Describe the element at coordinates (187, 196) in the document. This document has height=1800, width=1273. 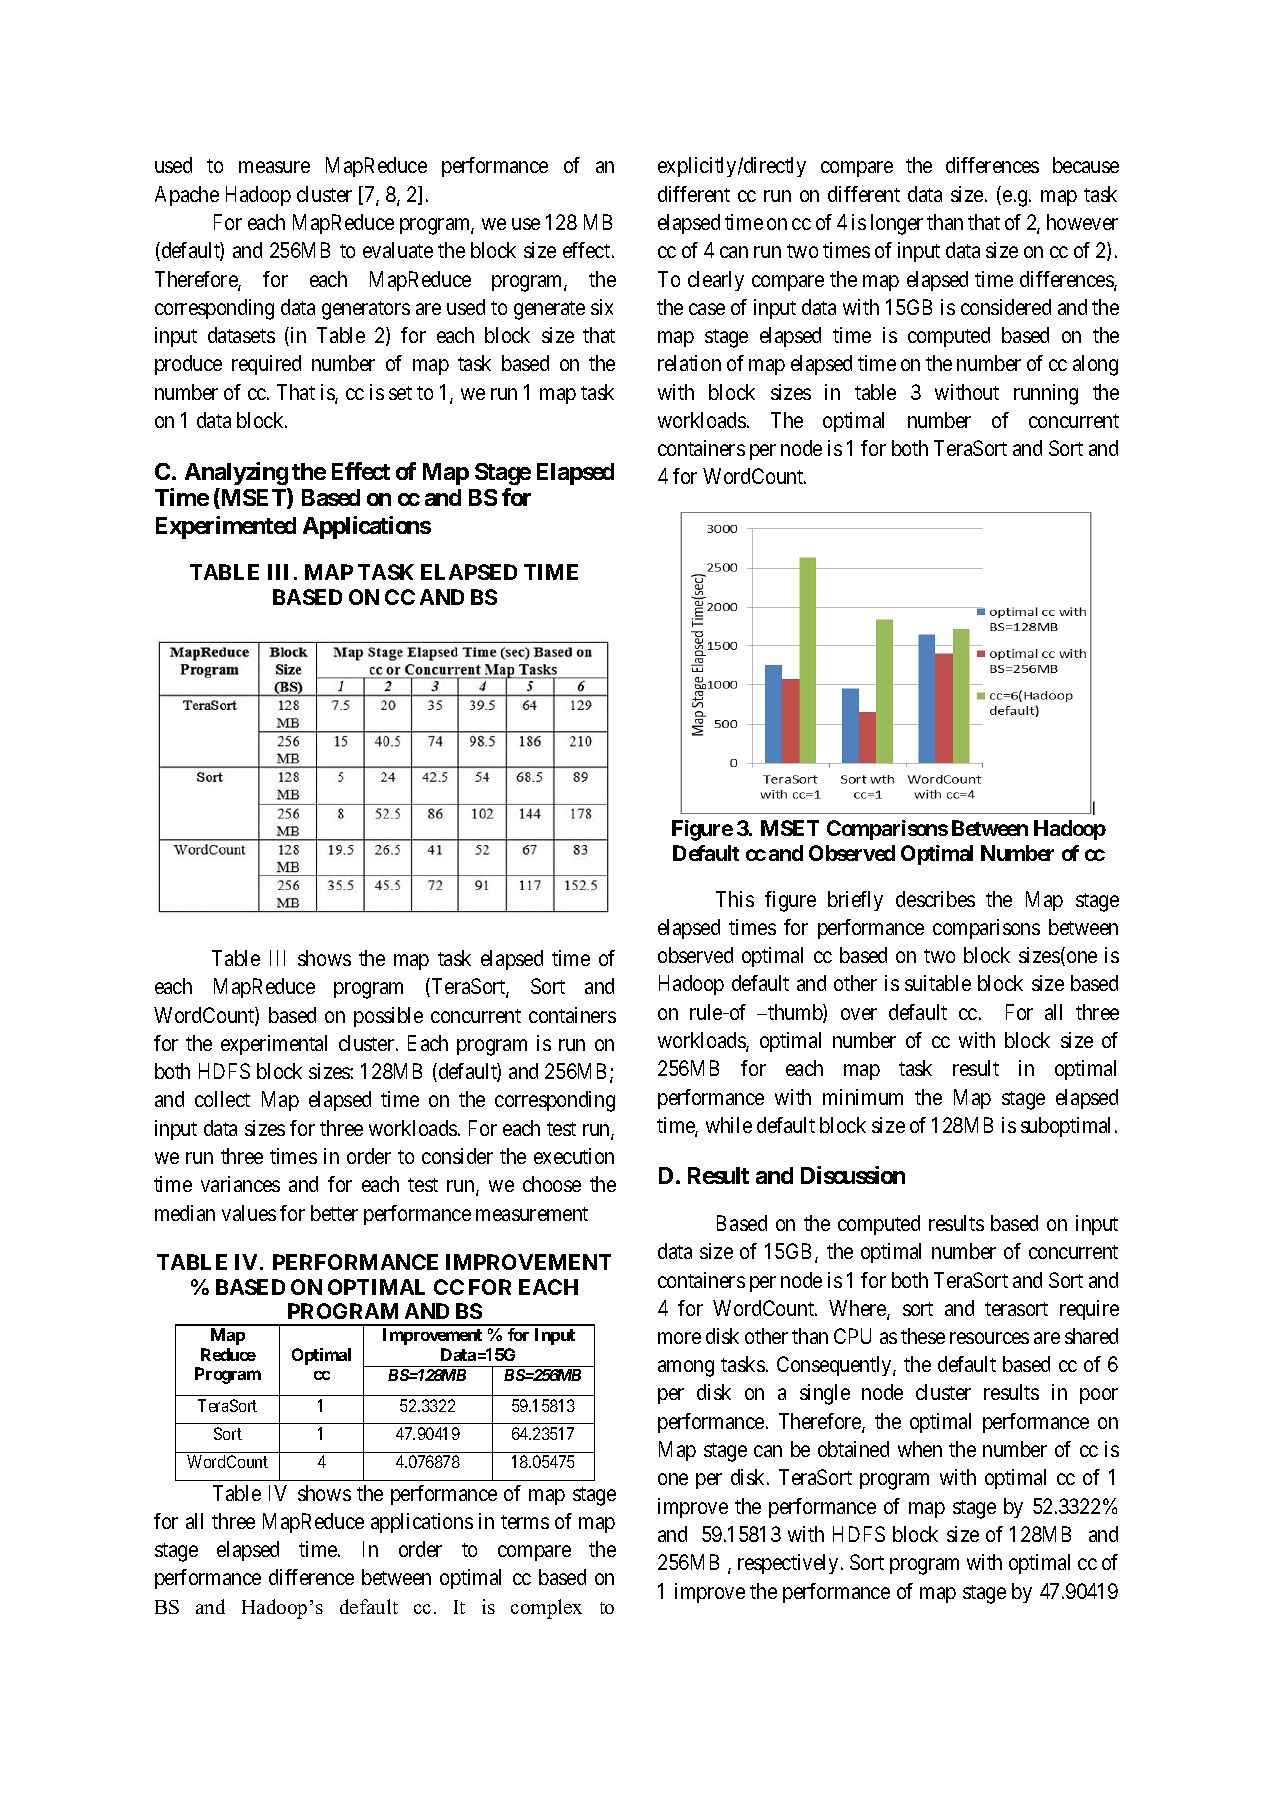
I see `Apache` at that location.
